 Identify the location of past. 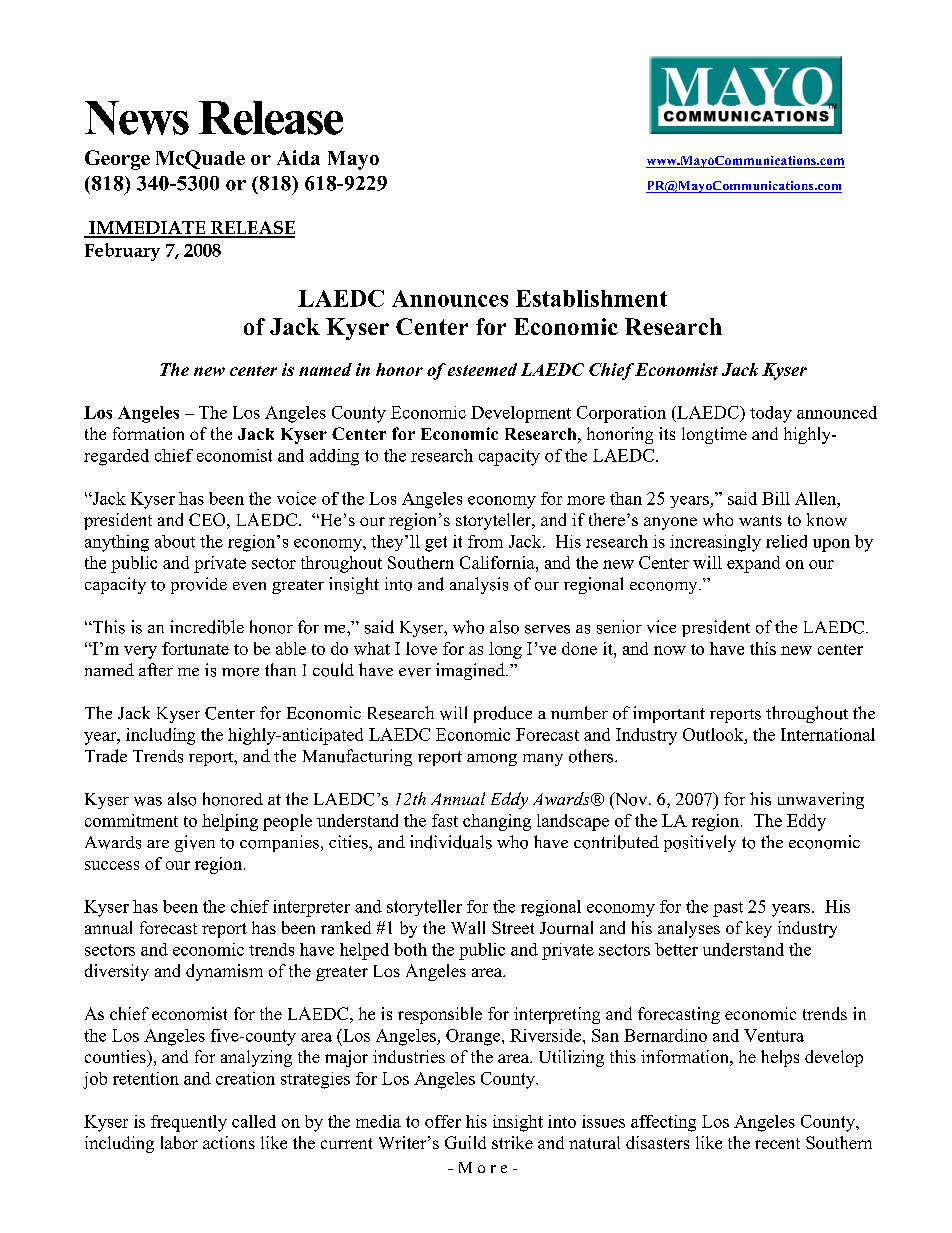
(728, 909).
